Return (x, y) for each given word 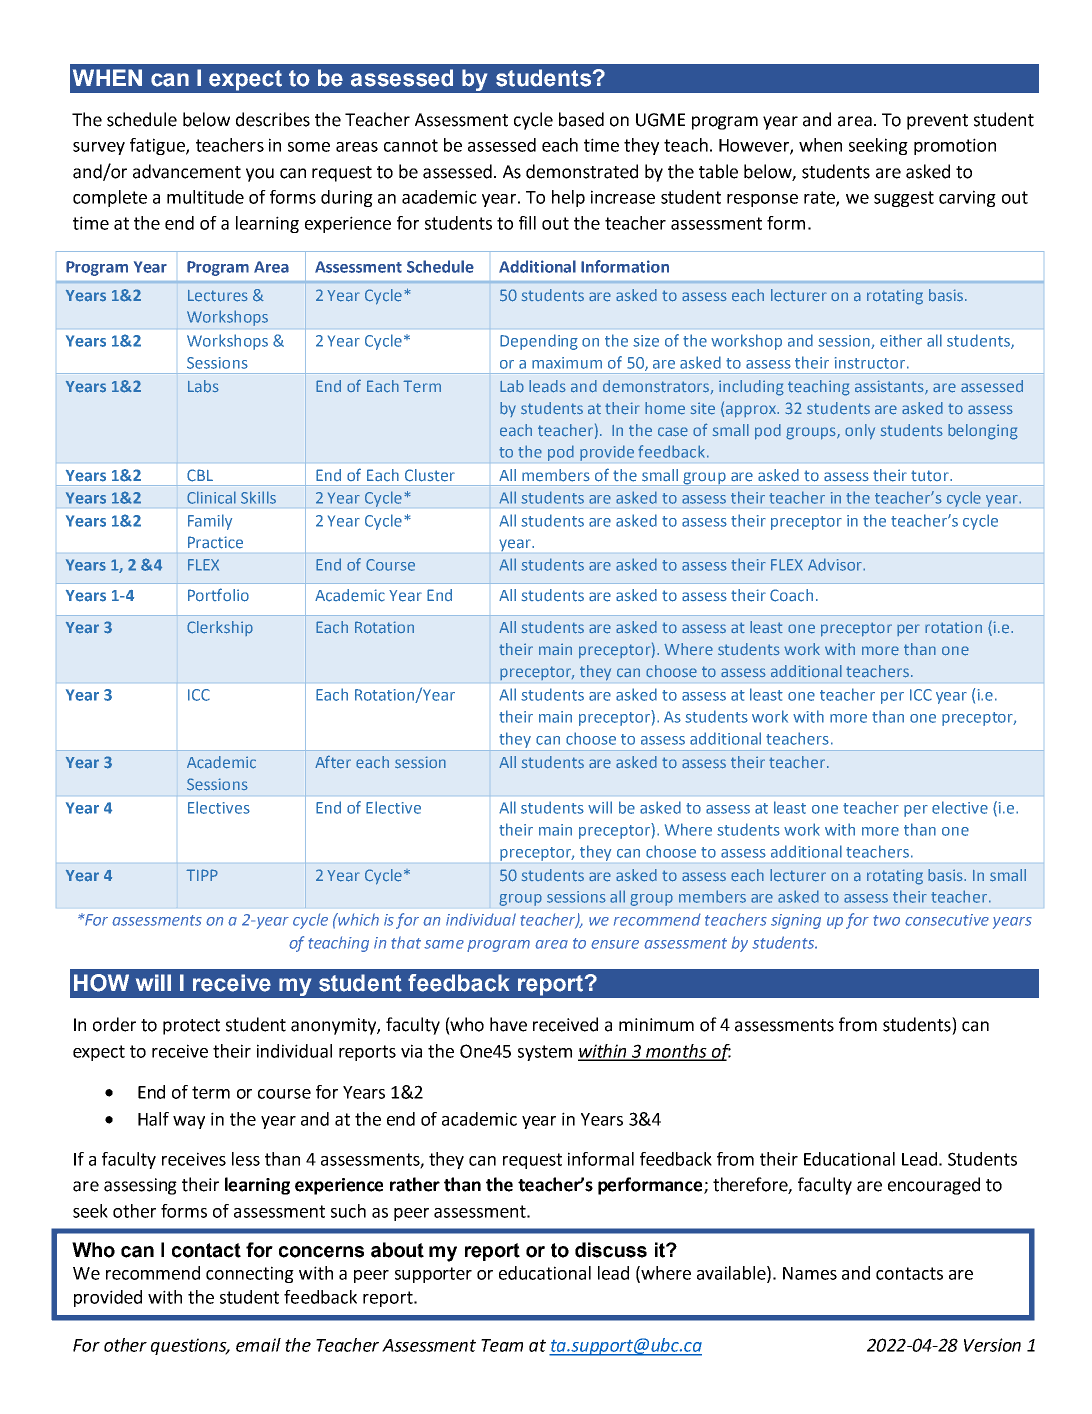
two (886, 920)
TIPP (202, 875)
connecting (250, 1274)
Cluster (430, 475)
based (581, 119)
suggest (904, 199)
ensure (615, 944)
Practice (215, 542)
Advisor (836, 564)
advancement (187, 171)
